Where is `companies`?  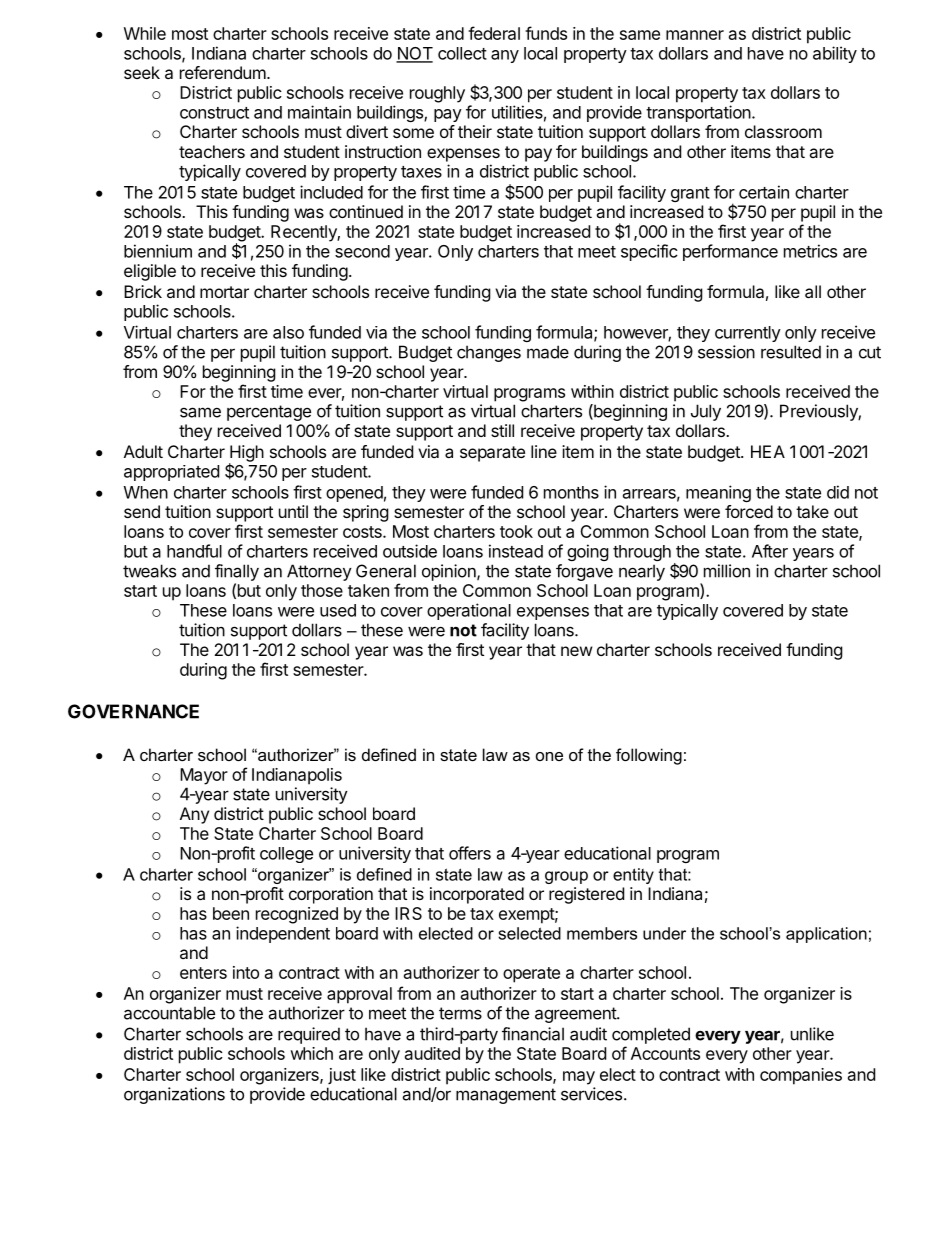 companies is located at coordinates (801, 1076).
